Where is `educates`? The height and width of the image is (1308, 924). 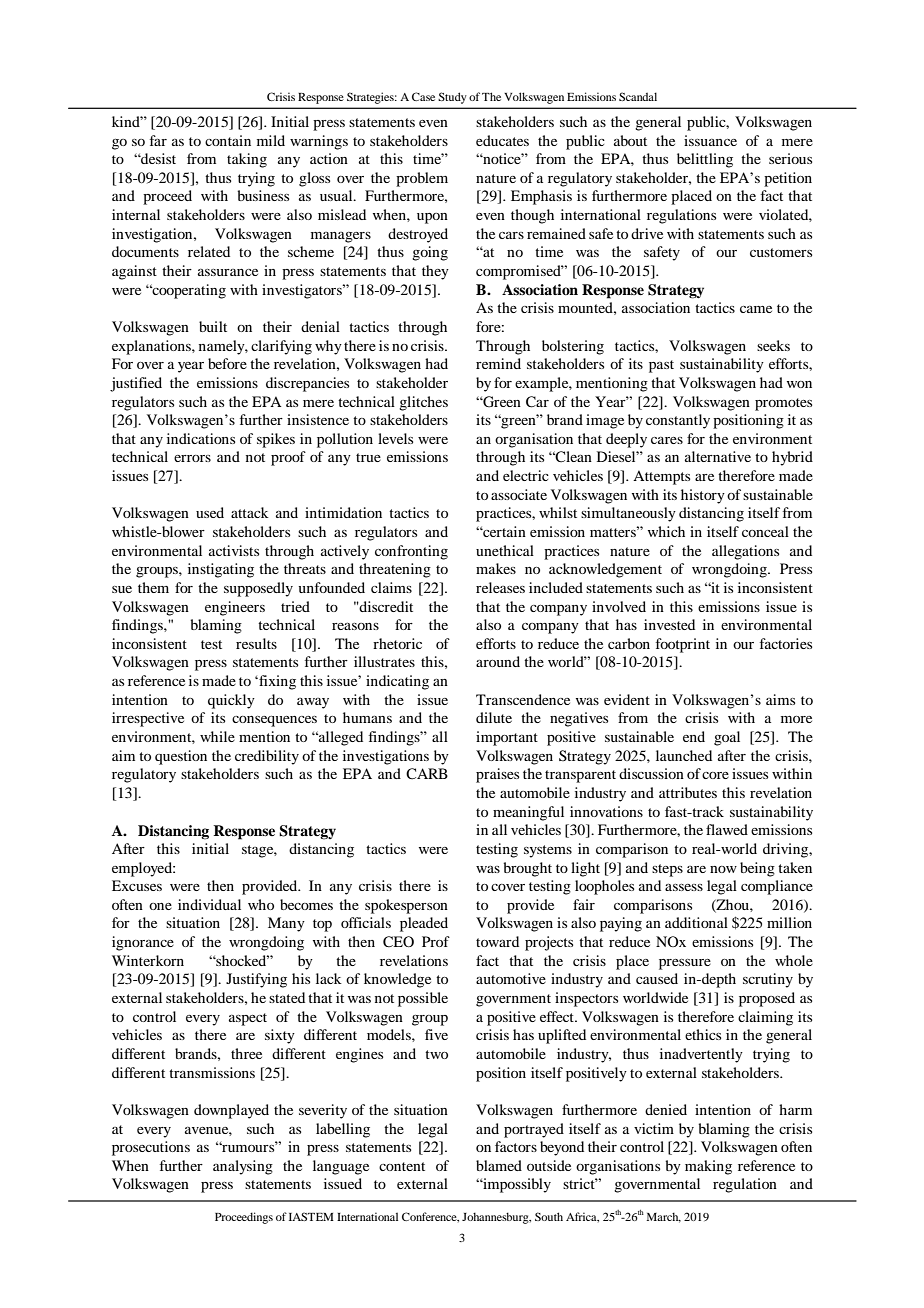
educates is located at coordinates (502, 140).
